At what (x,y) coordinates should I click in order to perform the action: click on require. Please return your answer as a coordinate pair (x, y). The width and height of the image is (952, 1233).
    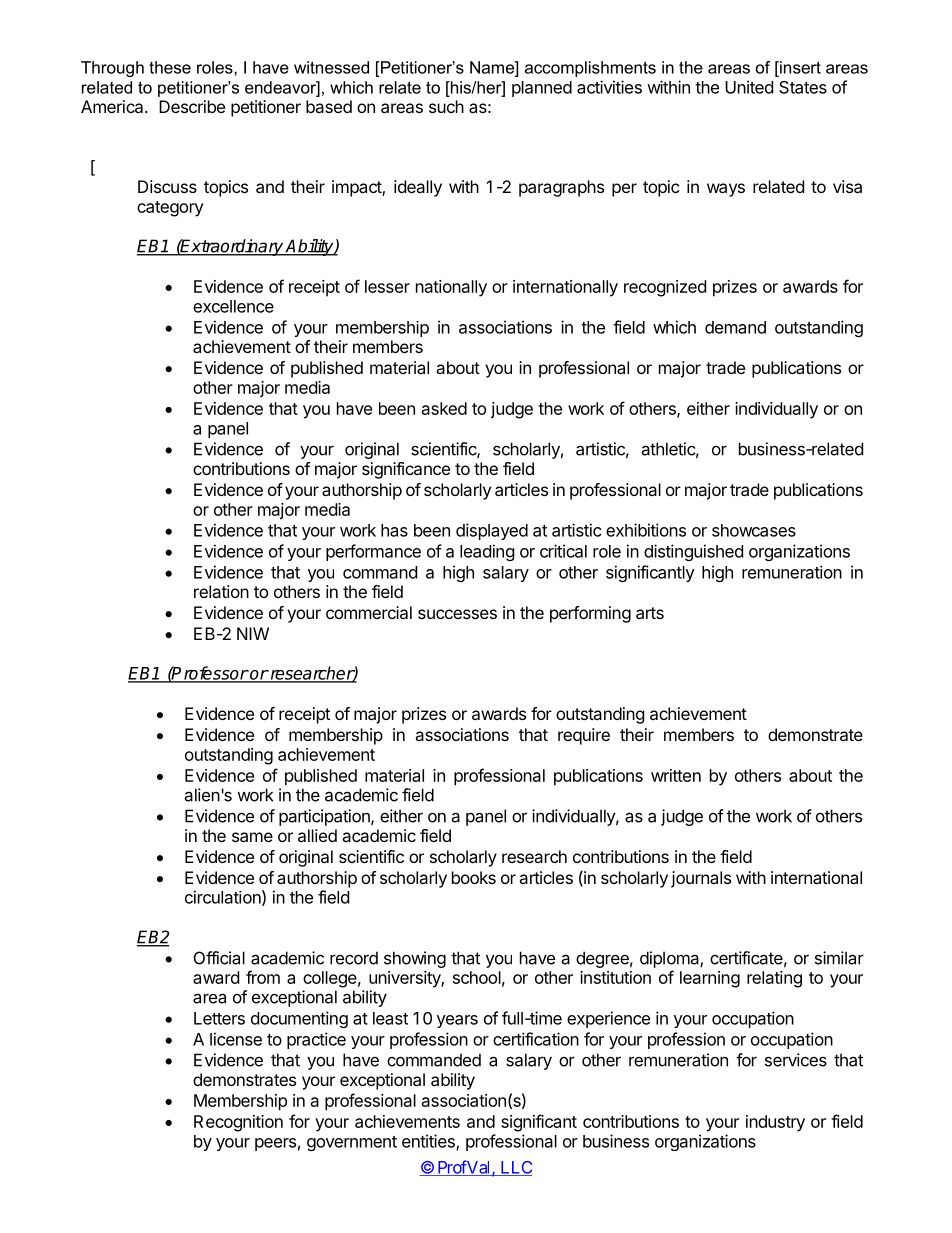
    Looking at the image, I should click on (584, 736).
